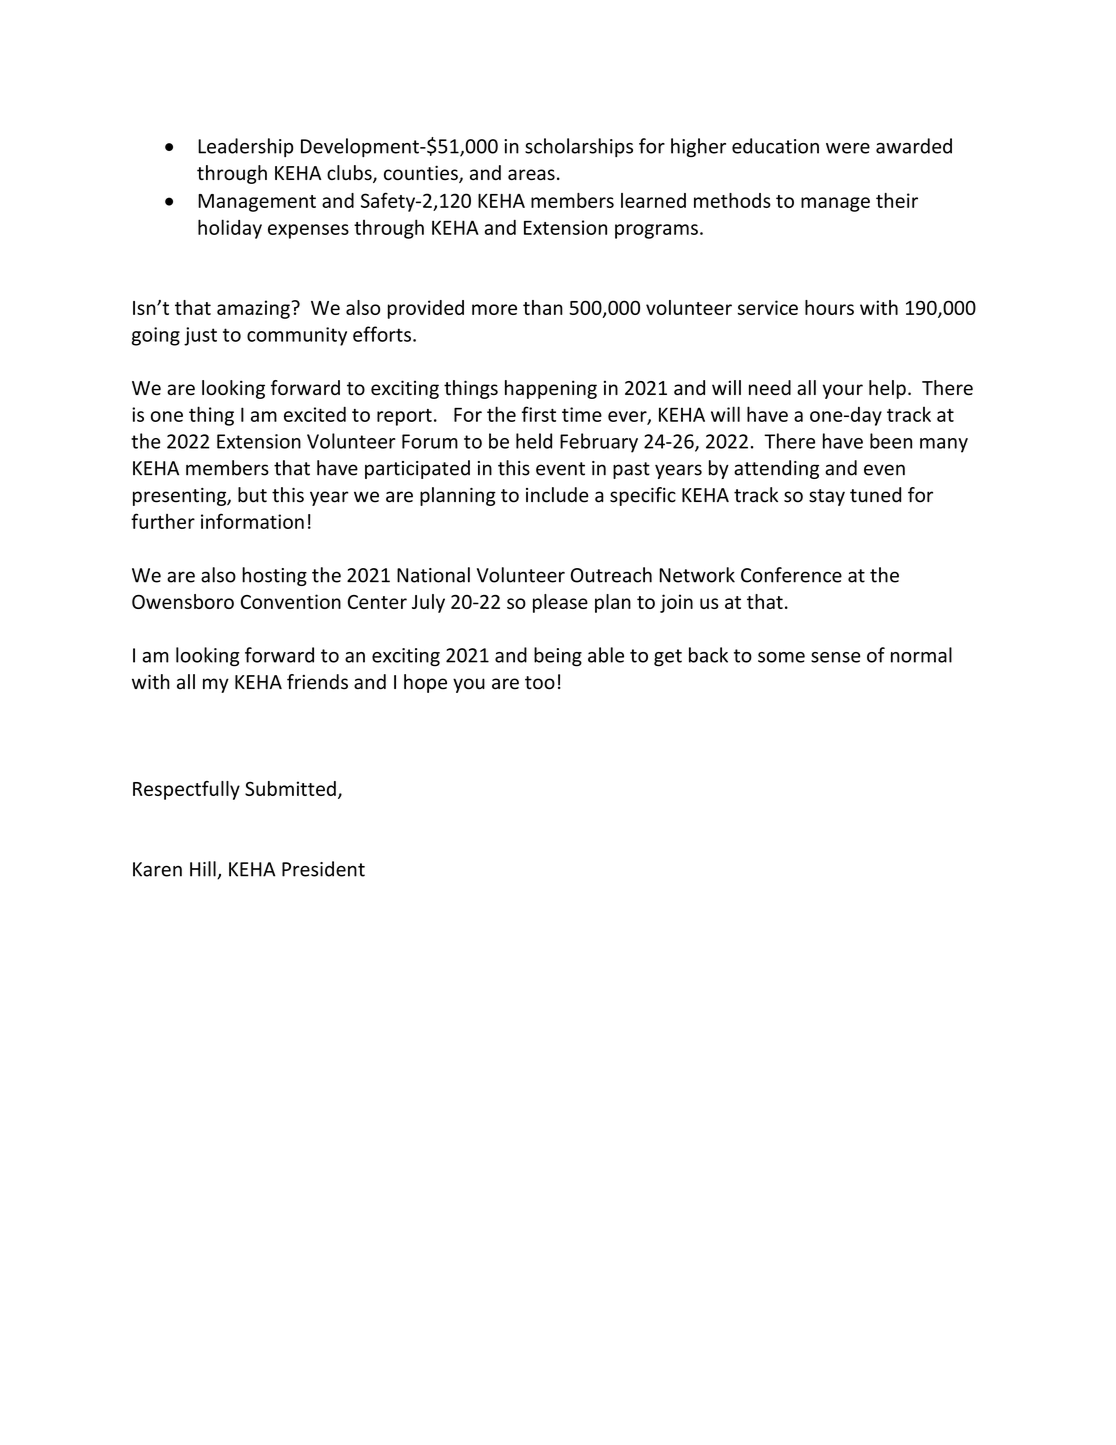  Describe the element at coordinates (252, 495) in the page. I see `but` at that location.
